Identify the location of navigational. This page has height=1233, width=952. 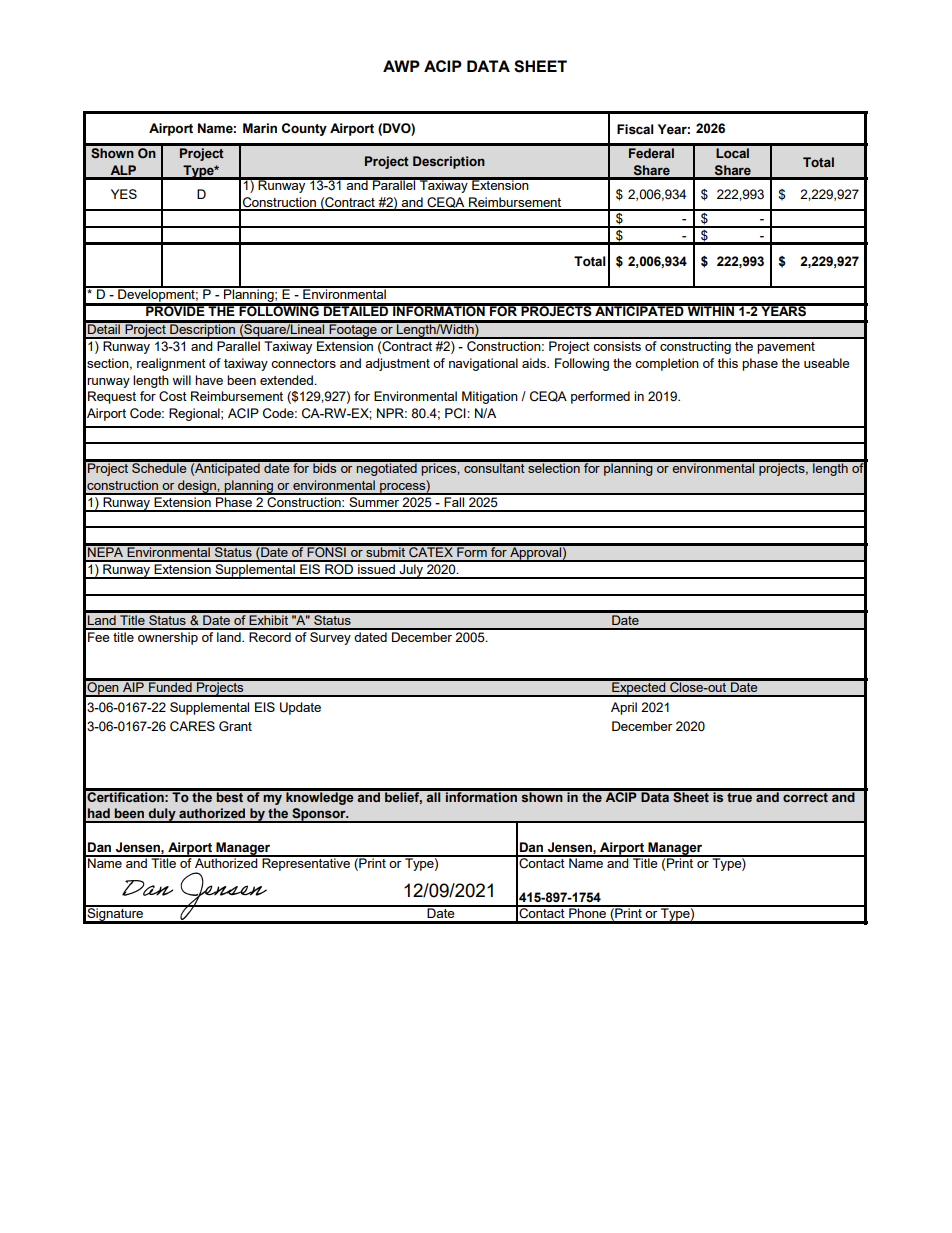
(483, 364).
